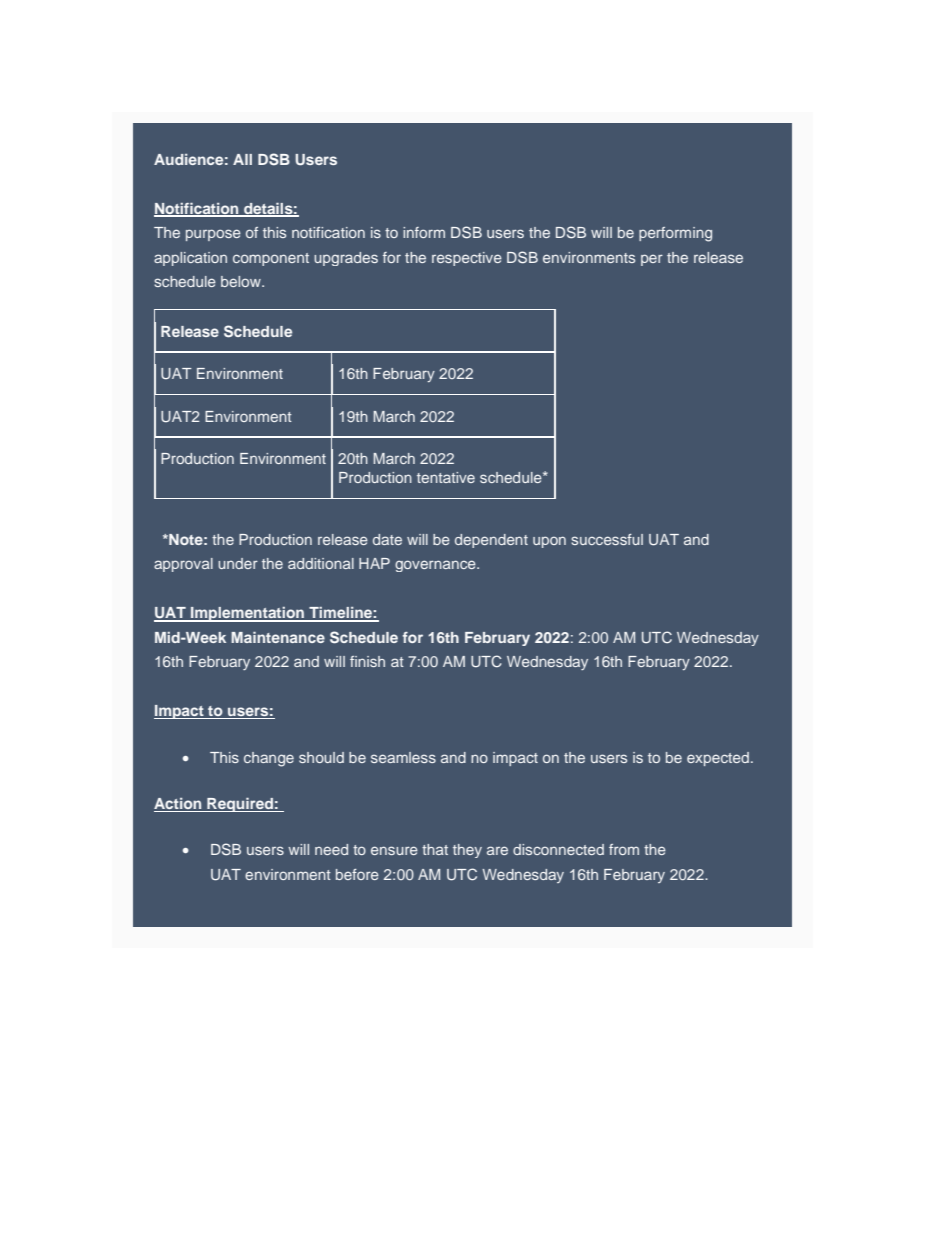 The width and height of the image is (952, 1233). What do you see at coordinates (242, 281) in the image?
I see `below` at bounding box center [242, 281].
